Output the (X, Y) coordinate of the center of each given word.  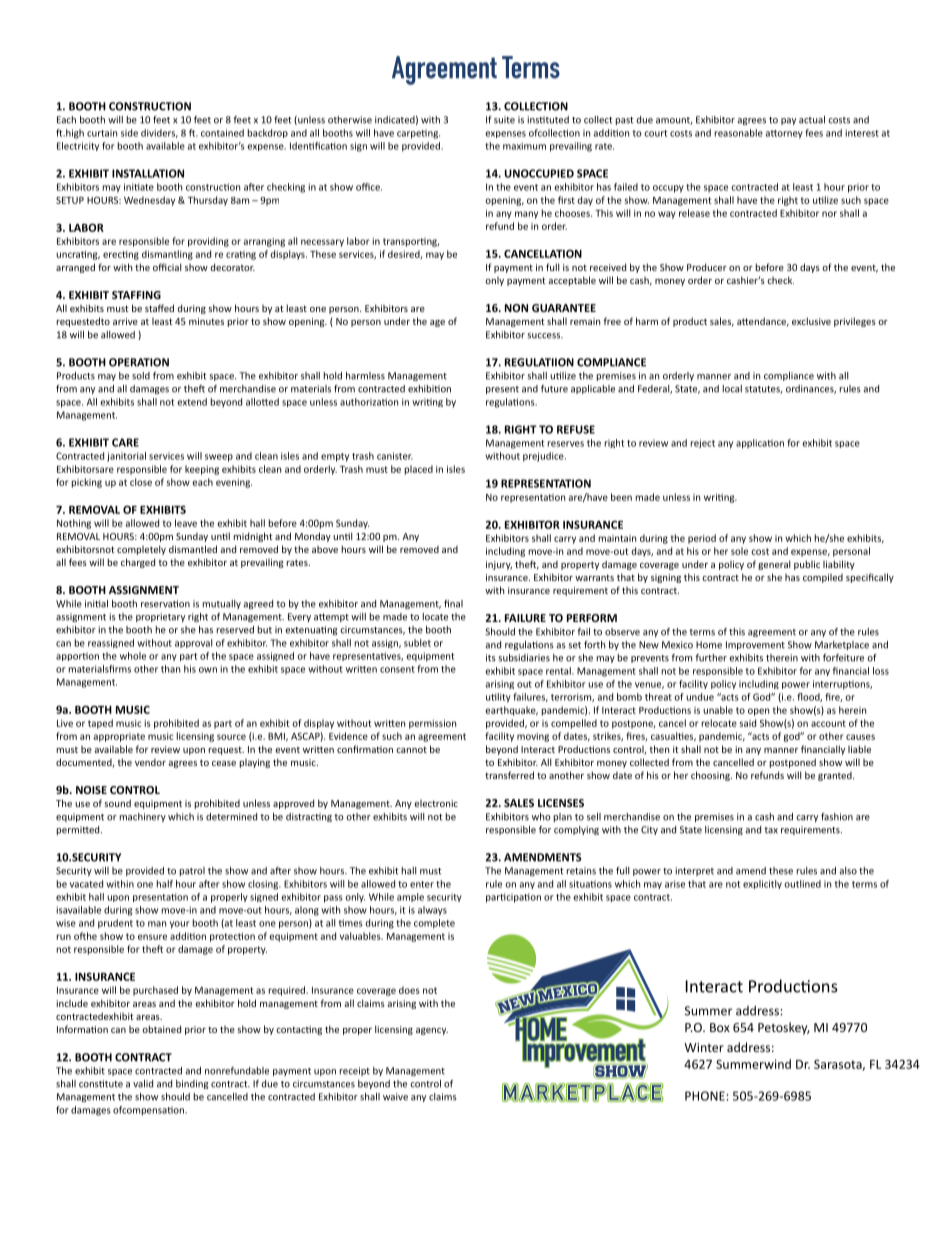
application (760, 444)
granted (836, 776)
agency (432, 1031)
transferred (509, 775)
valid (143, 1084)
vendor (150, 762)
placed (419, 470)
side (129, 133)
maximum (524, 146)
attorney (784, 134)
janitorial (126, 457)
